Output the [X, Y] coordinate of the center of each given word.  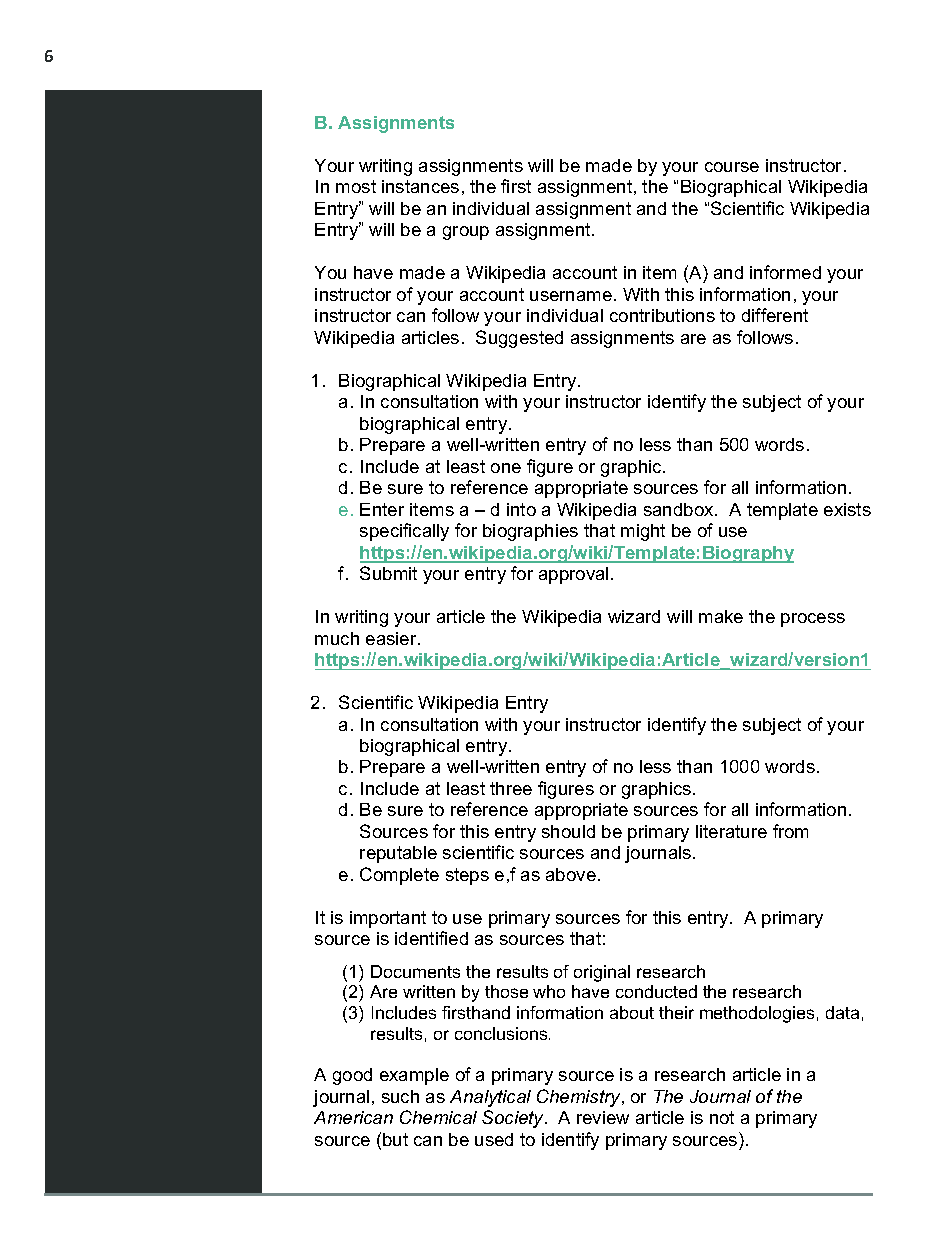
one [506, 468]
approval [573, 575]
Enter [382, 509]
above [571, 874]
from [790, 831]
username [571, 296]
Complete [399, 876]
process [813, 620]
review [603, 1117]
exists [847, 509]
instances [420, 186]
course [732, 167]
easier [392, 638]
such [400, 1096]
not [722, 1117]
